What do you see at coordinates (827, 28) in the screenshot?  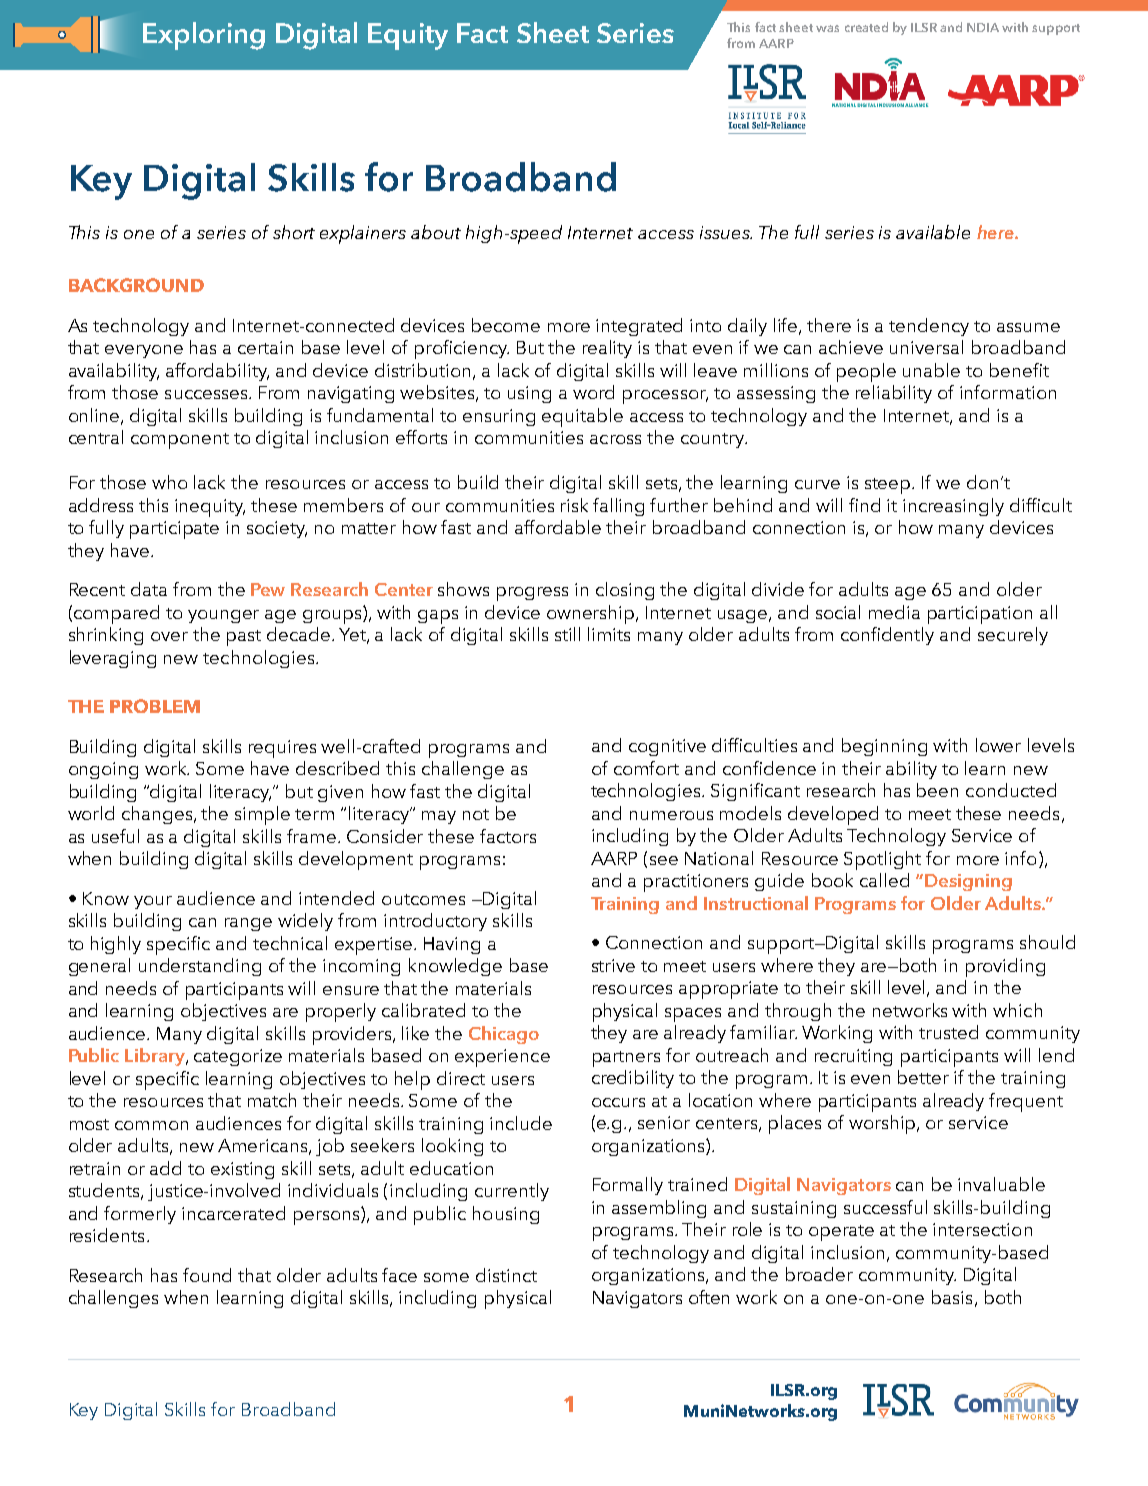 I see `was` at bounding box center [827, 28].
